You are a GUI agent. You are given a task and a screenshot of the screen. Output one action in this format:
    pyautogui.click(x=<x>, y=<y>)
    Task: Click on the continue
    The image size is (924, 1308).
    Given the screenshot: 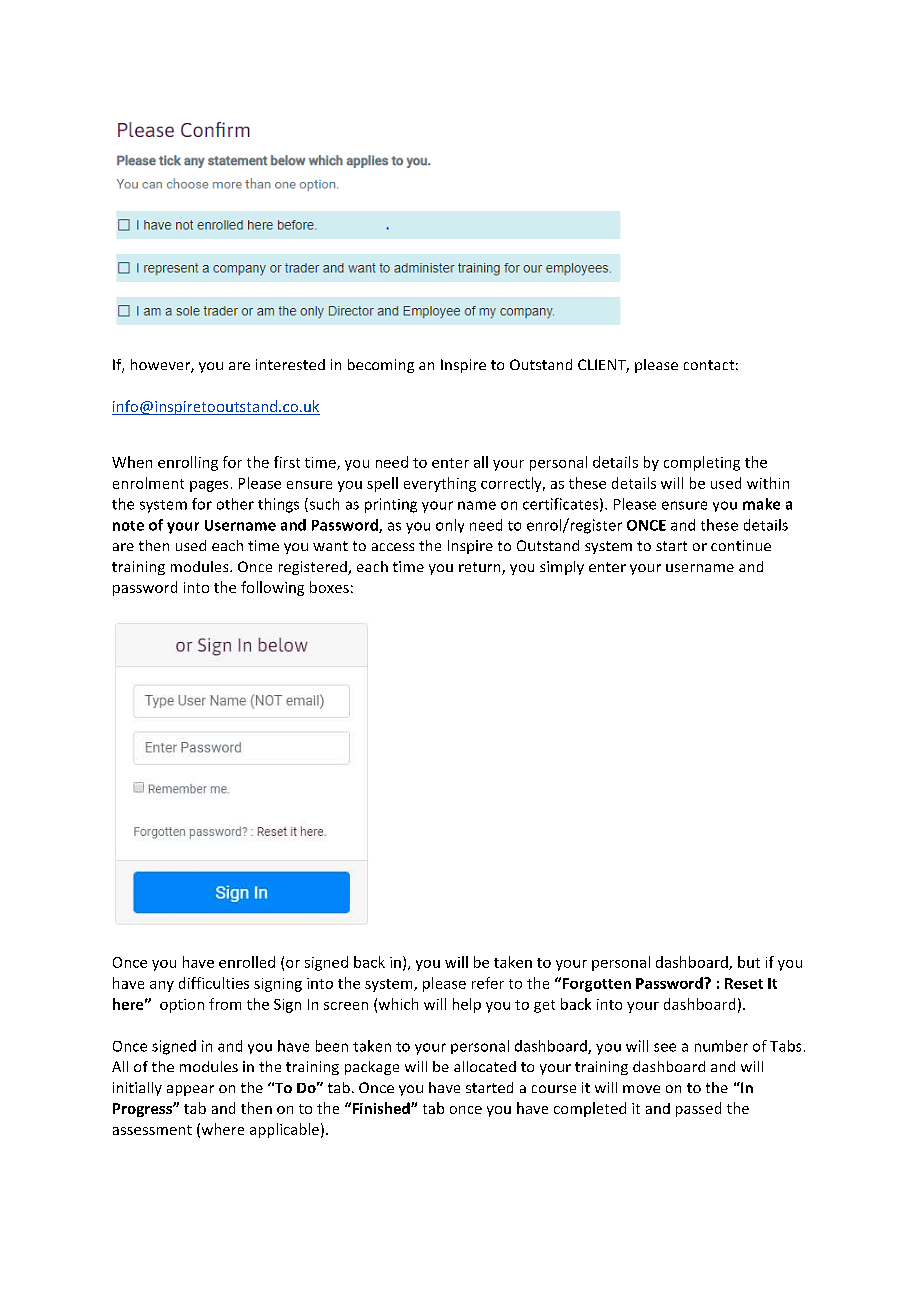 What is the action you would take?
    pyautogui.click(x=741, y=545)
